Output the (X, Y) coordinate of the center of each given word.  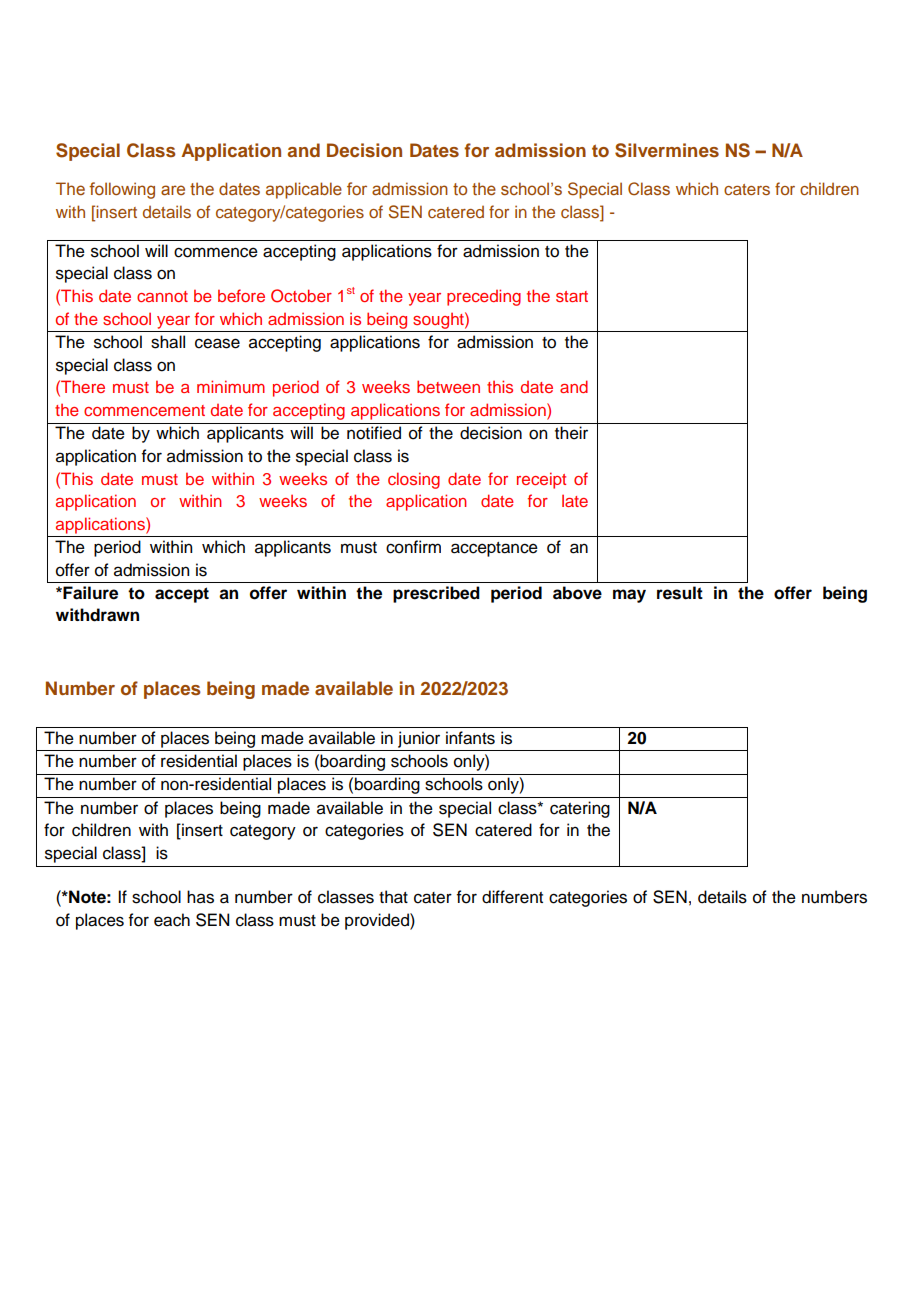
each (172, 920)
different (512, 897)
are (173, 190)
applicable (304, 190)
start (572, 296)
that (393, 897)
